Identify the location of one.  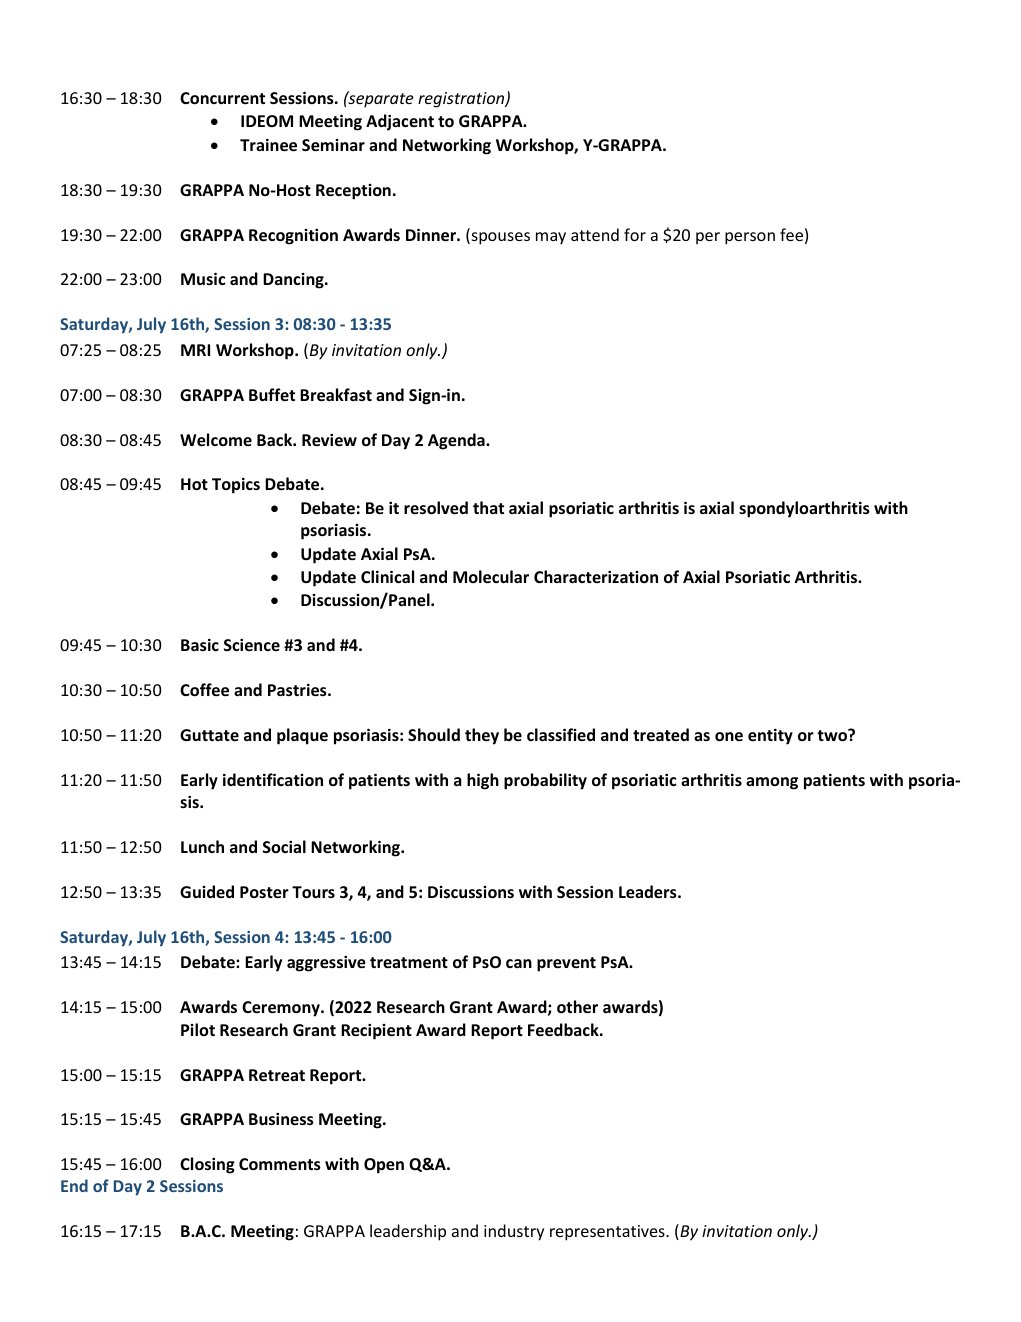
(729, 736).
